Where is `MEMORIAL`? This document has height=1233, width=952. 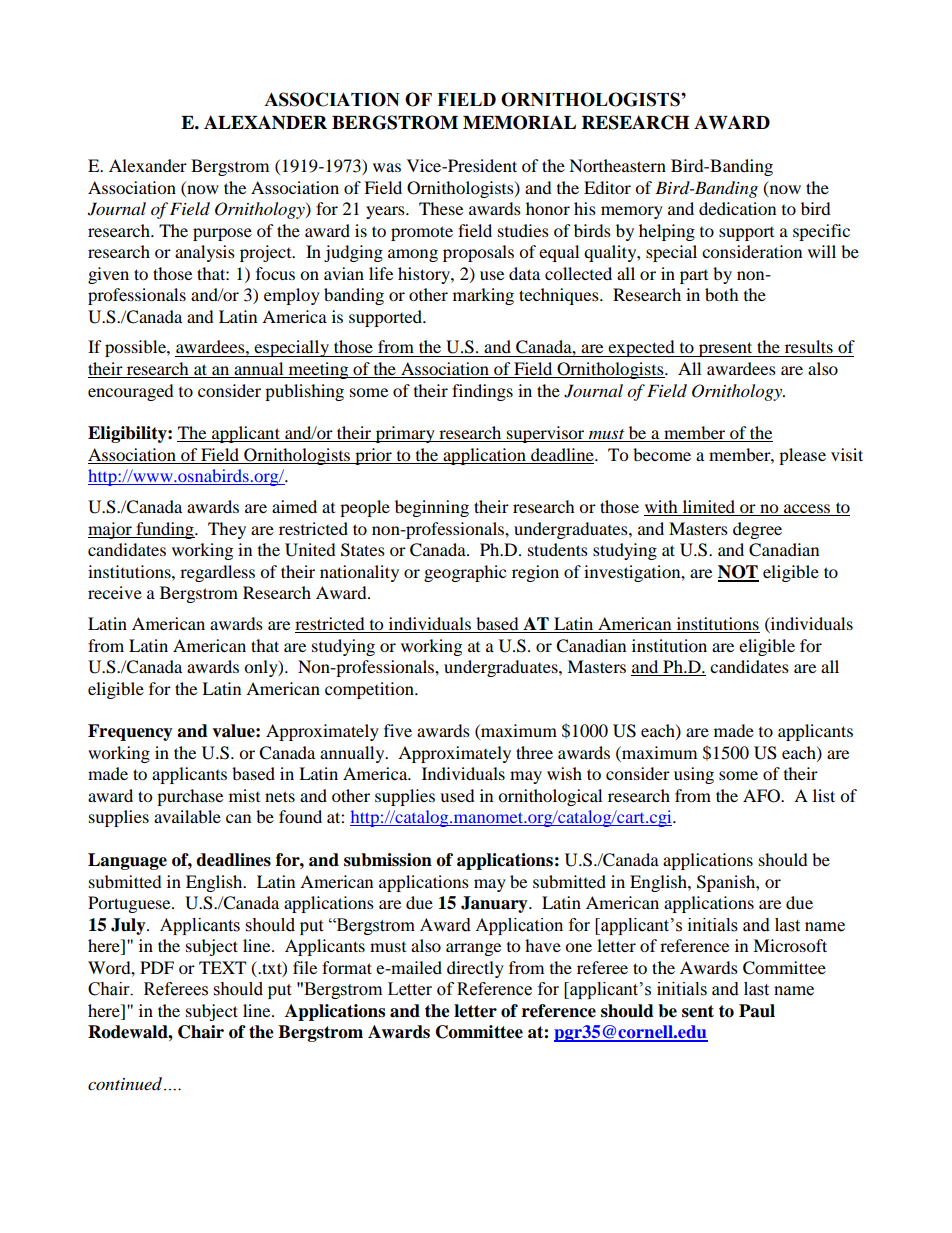 MEMORIAL is located at coordinates (519, 122).
